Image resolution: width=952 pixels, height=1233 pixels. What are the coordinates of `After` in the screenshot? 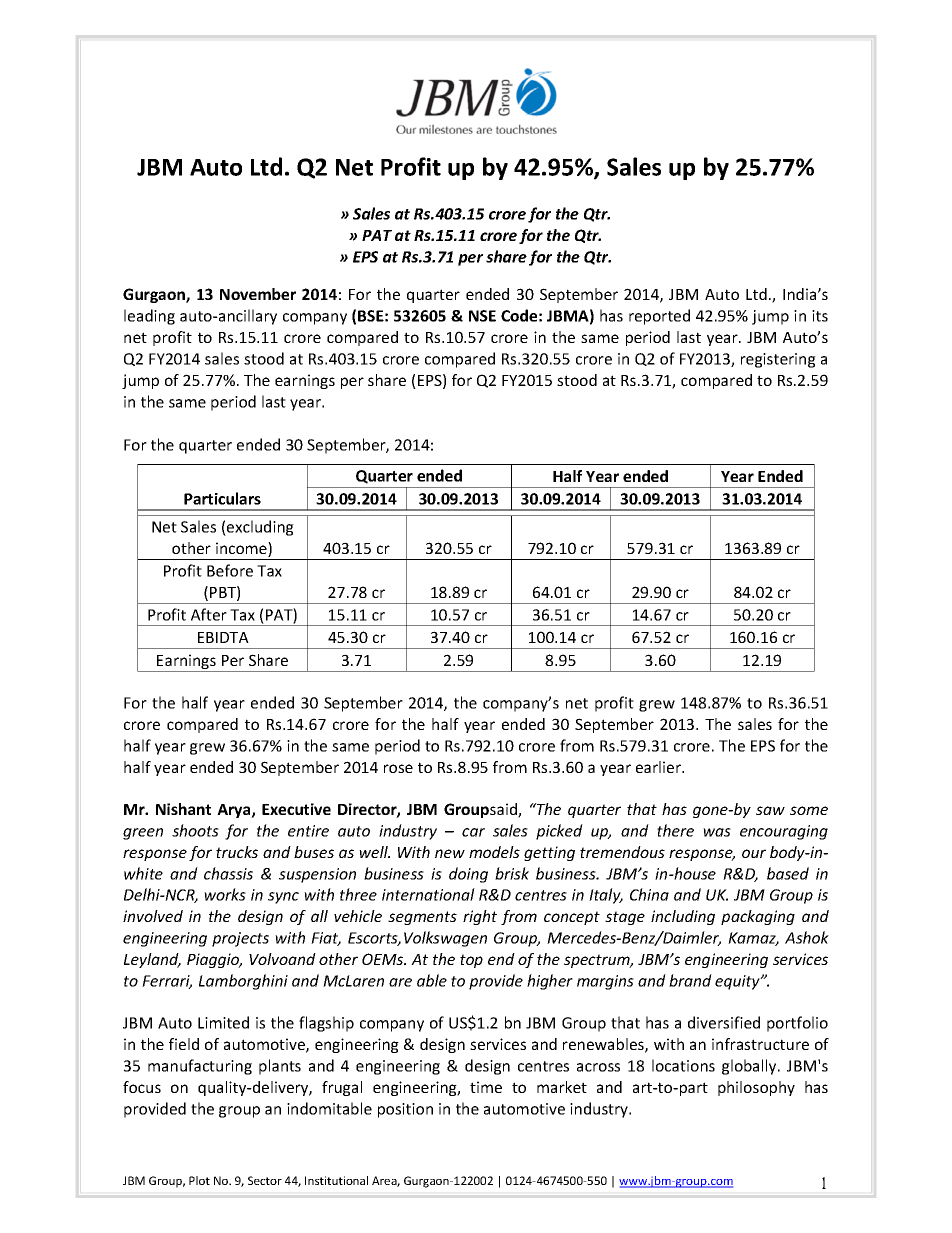 It's located at (209, 614).
